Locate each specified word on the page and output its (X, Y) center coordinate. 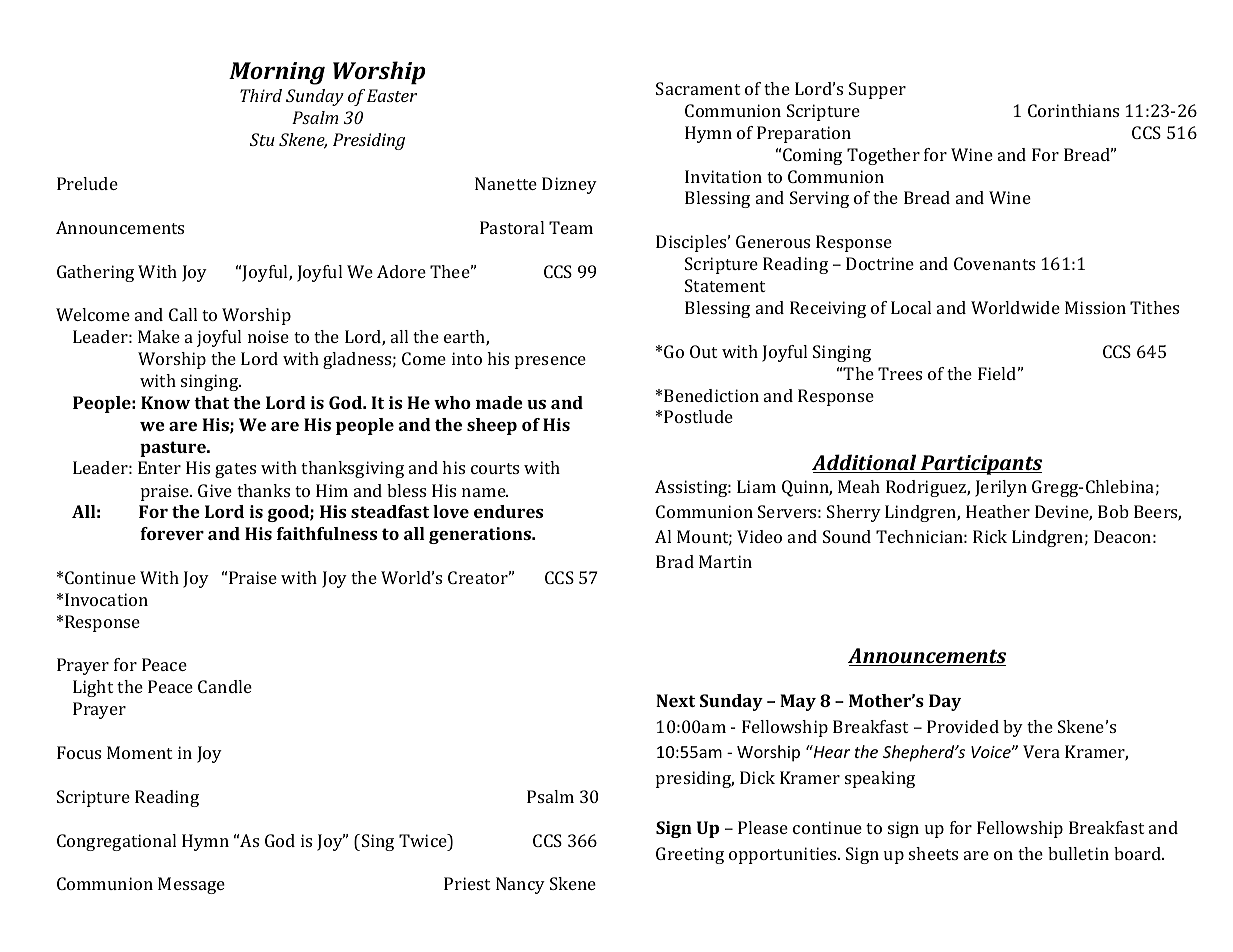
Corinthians (1073, 110)
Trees (900, 373)
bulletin (1078, 853)
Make (159, 336)
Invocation (106, 599)
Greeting (690, 855)
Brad (675, 561)
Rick (990, 536)
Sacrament (698, 88)
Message (191, 885)
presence (550, 362)
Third (261, 95)
